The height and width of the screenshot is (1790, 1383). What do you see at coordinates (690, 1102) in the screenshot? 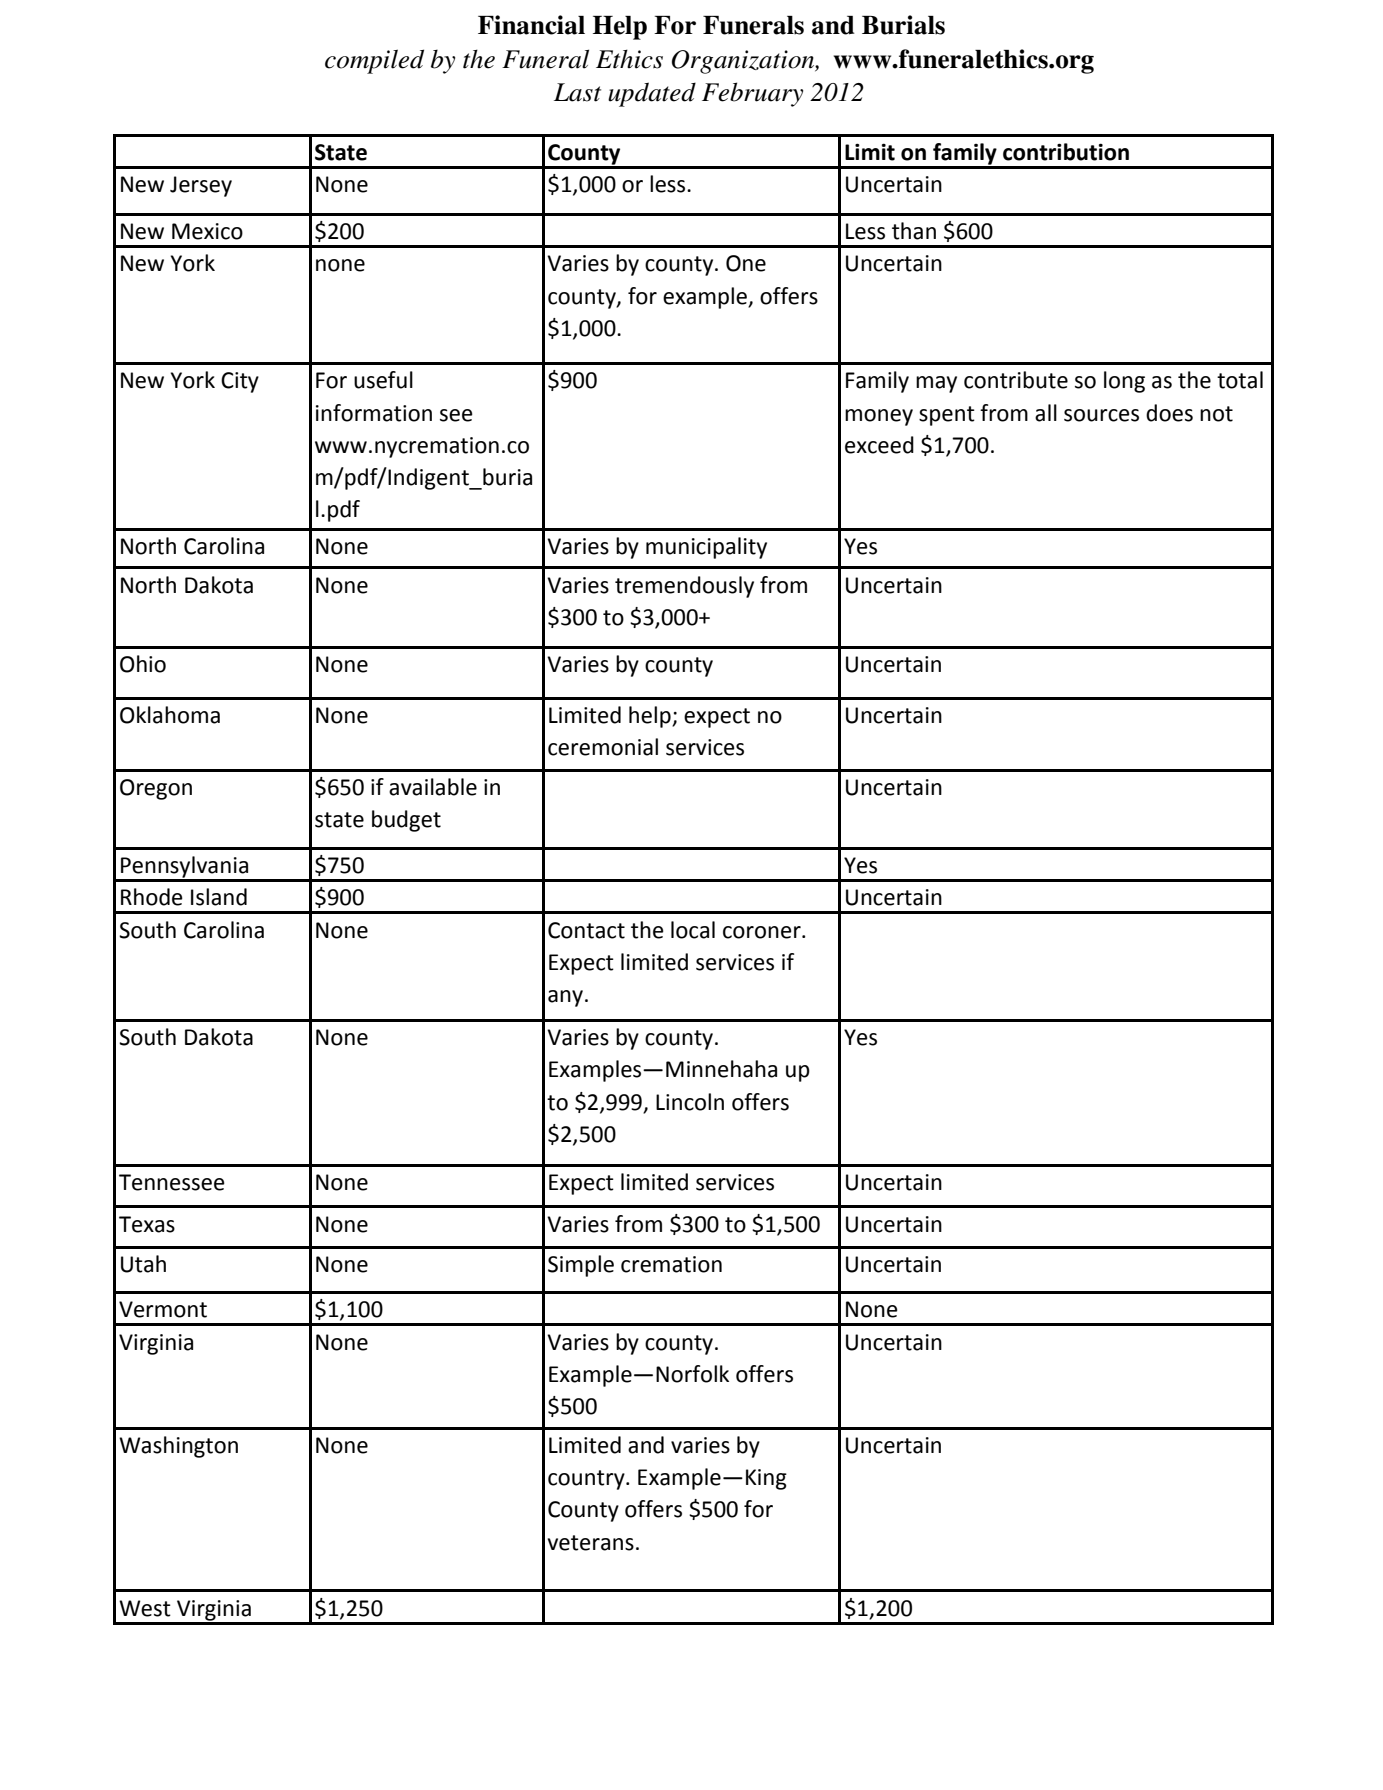
I see `Lincoln` at bounding box center [690, 1102].
